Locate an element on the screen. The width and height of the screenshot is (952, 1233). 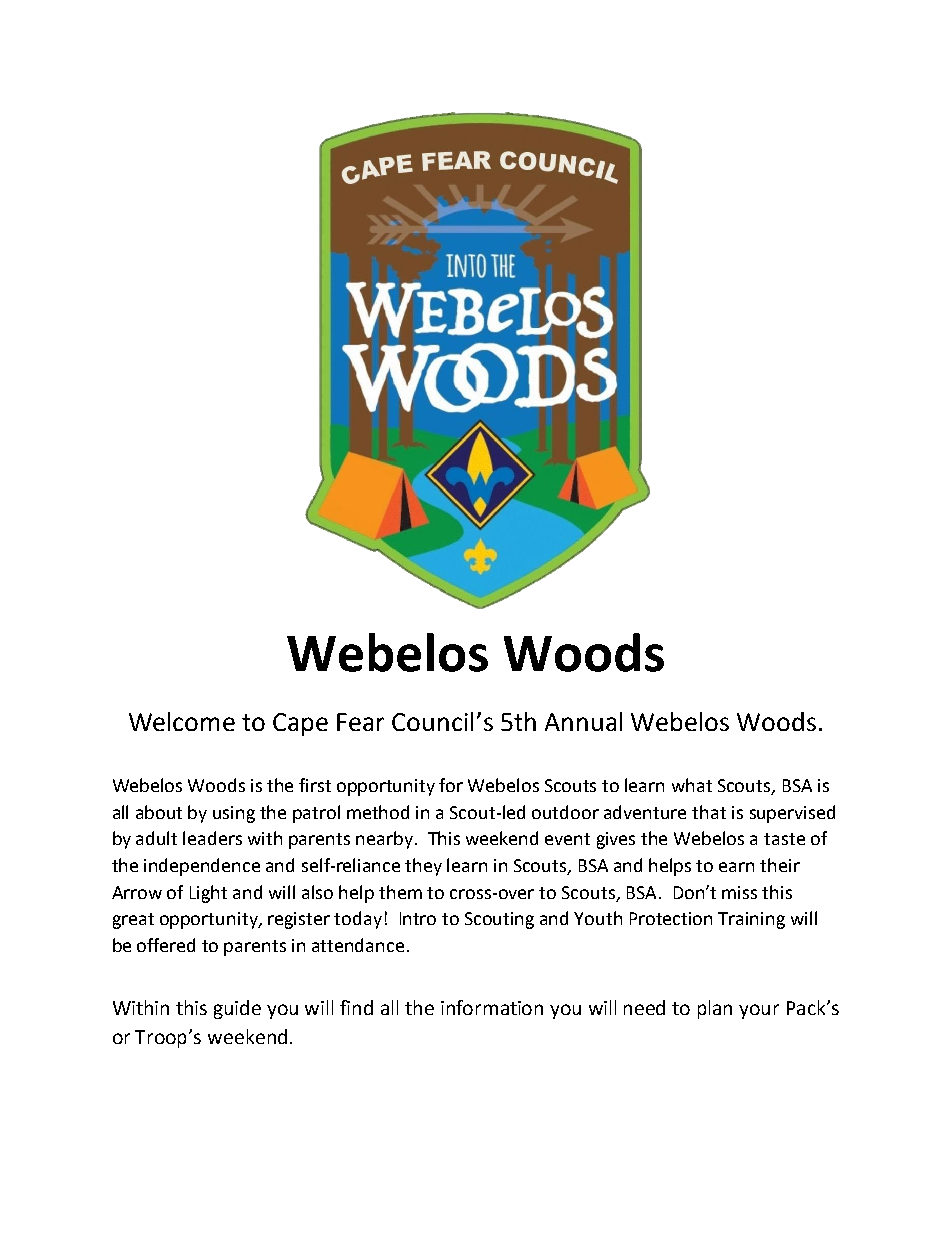
Training is located at coordinates (751, 920).
